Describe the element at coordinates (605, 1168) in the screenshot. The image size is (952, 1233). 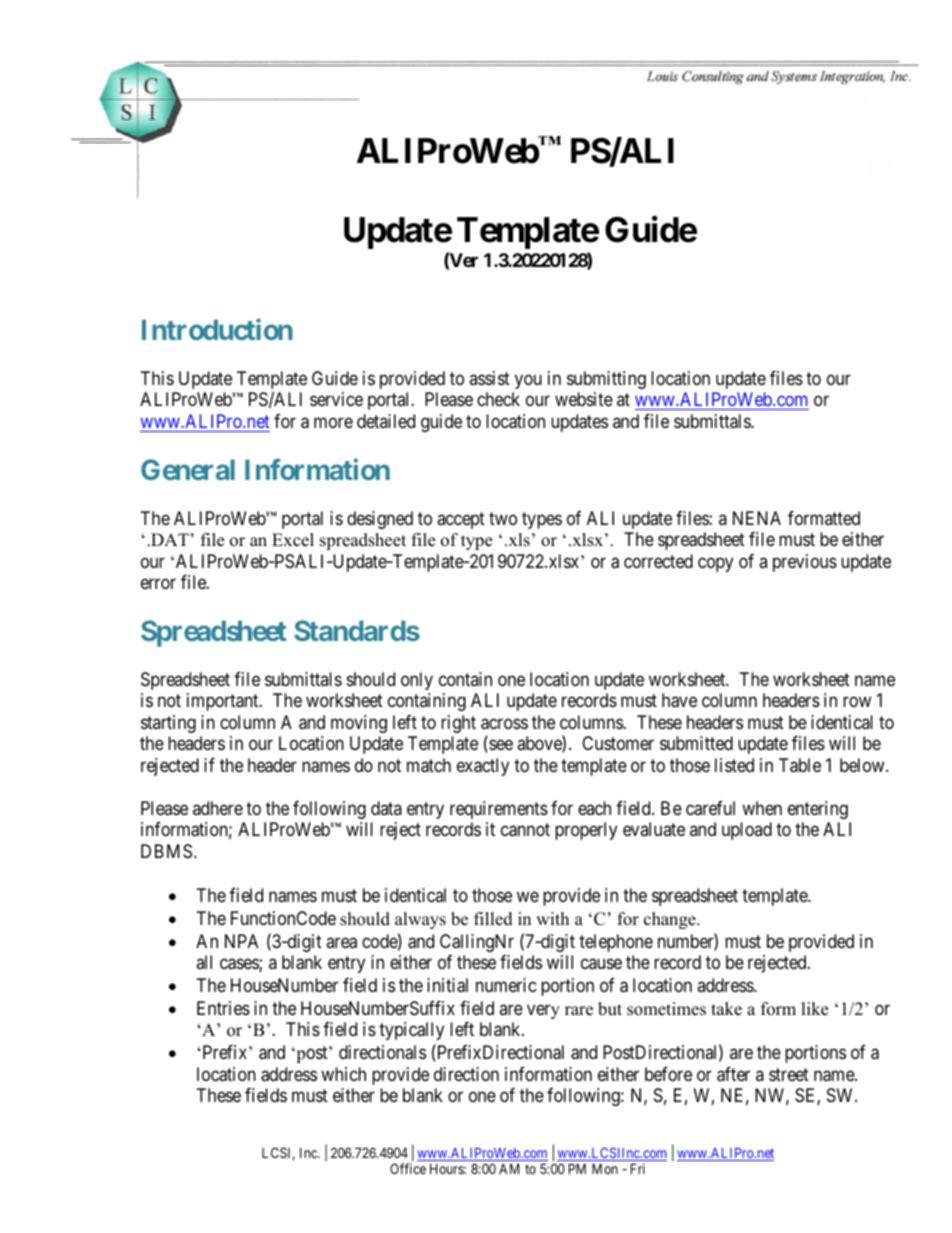
I see `Mon` at that location.
